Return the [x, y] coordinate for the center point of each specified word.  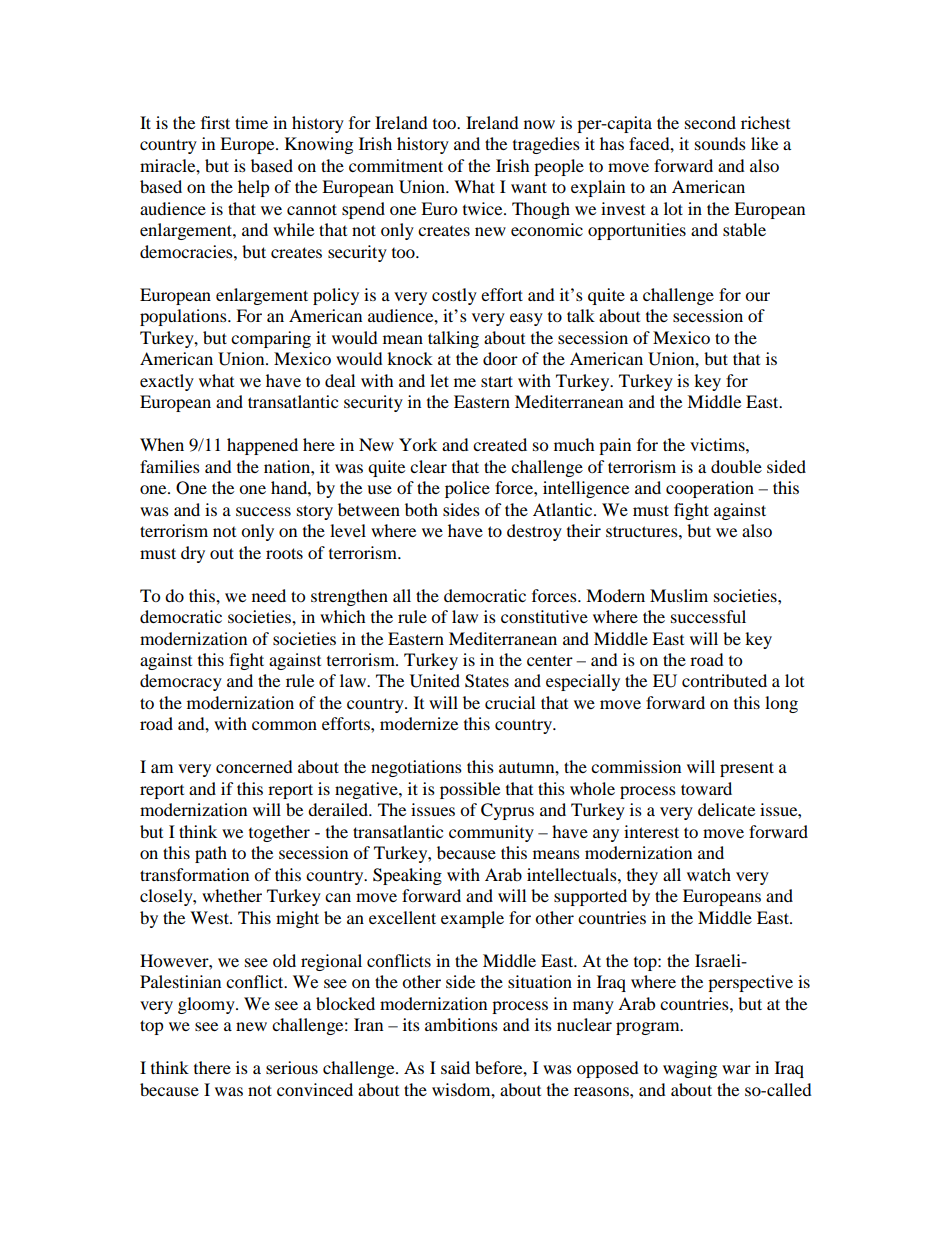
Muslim [679, 595]
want [529, 187]
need [269, 595]
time [251, 122]
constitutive [544, 616]
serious [292, 1067]
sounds [720, 143]
